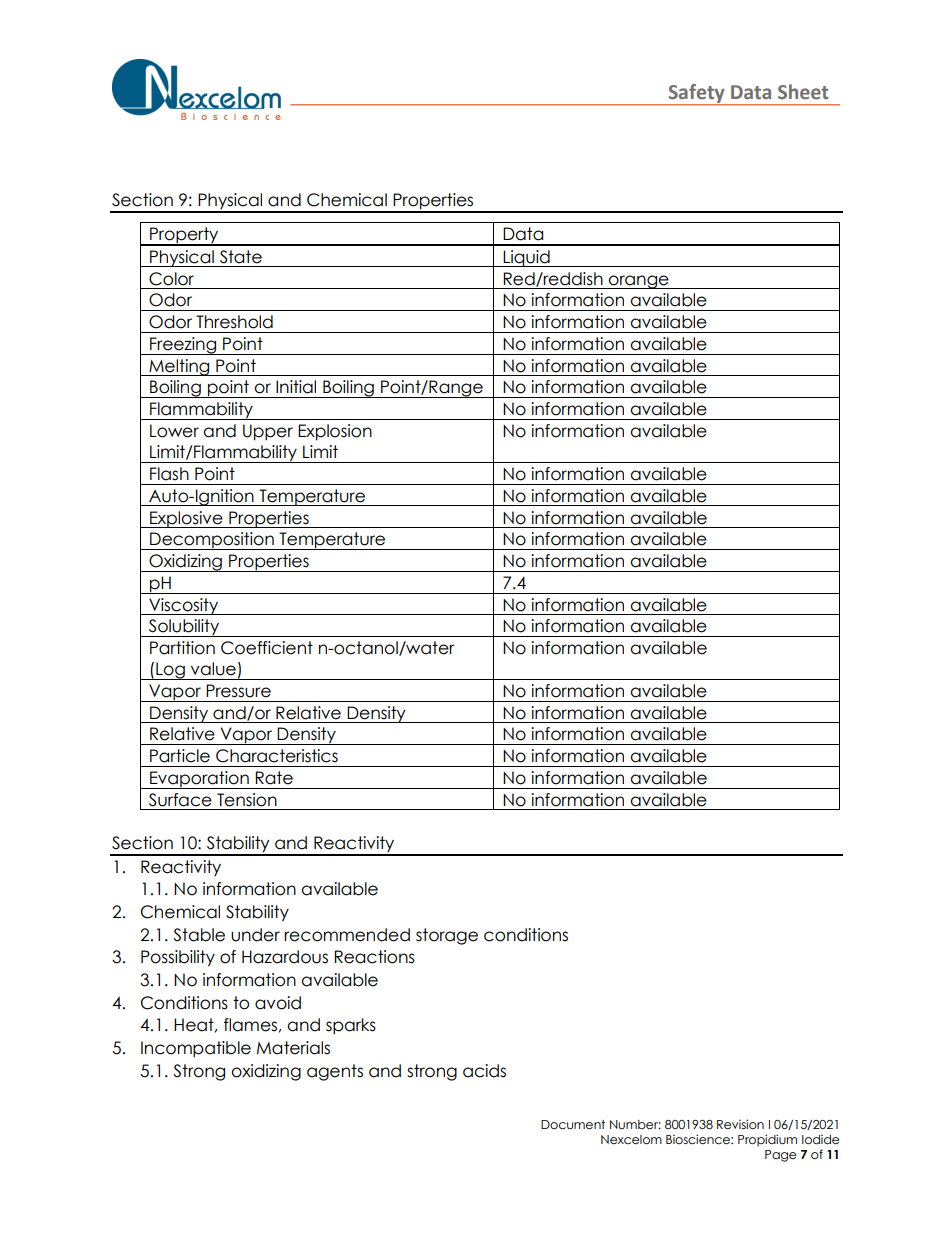 The width and height of the screenshot is (952, 1233). What do you see at coordinates (484, 1071) in the screenshot?
I see `acids` at bounding box center [484, 1071].
